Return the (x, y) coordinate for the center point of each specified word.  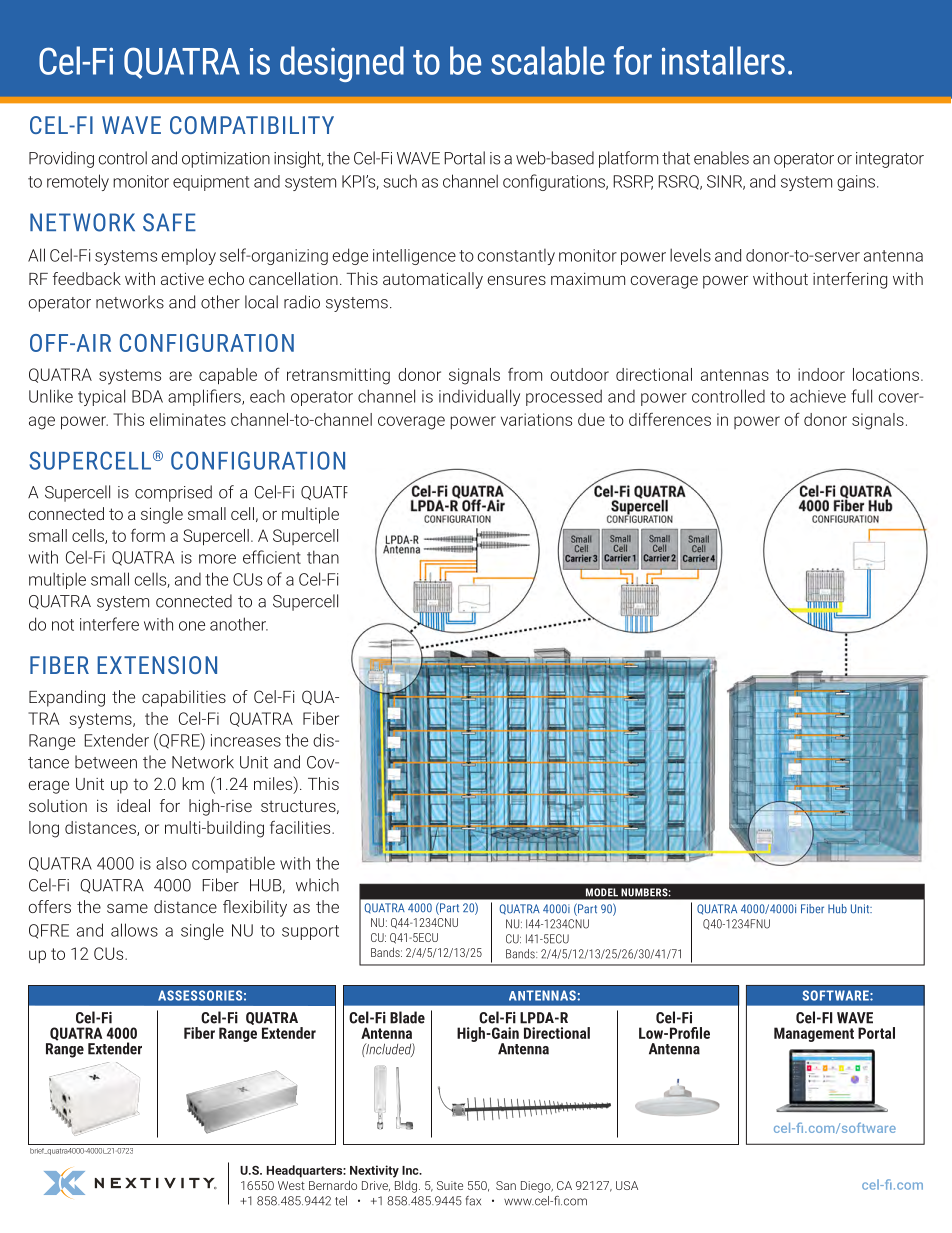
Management (814, 1034)
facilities (301, 827)
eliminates (188, 419)
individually (479, 397)
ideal (133, 805)
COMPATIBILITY (252, 125)
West (291, 1185)
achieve (818, 396)
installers (723, 60)
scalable (548, 60)
